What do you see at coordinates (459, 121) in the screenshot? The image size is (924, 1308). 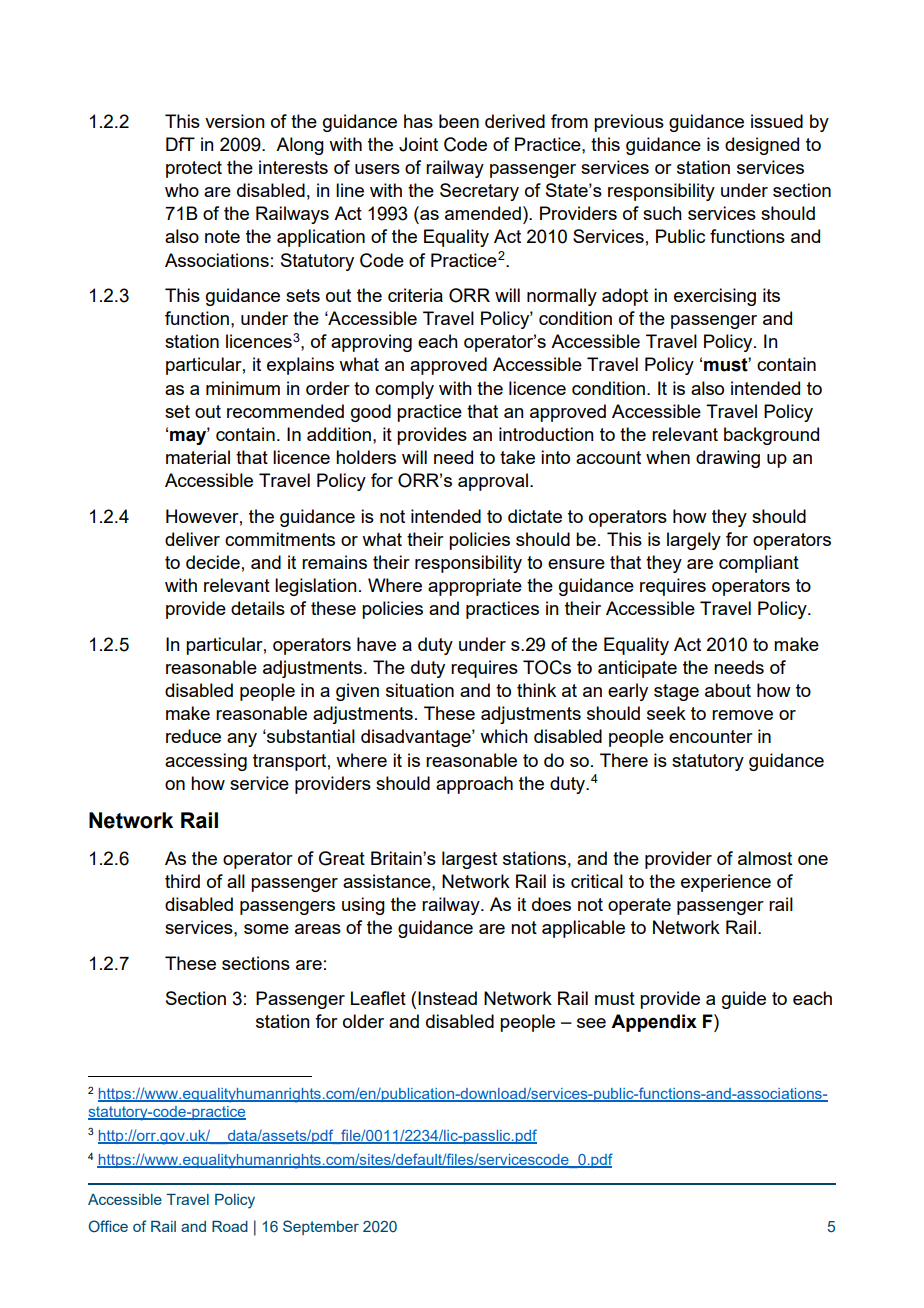 I see `been` at bounding box center [459, 121].
